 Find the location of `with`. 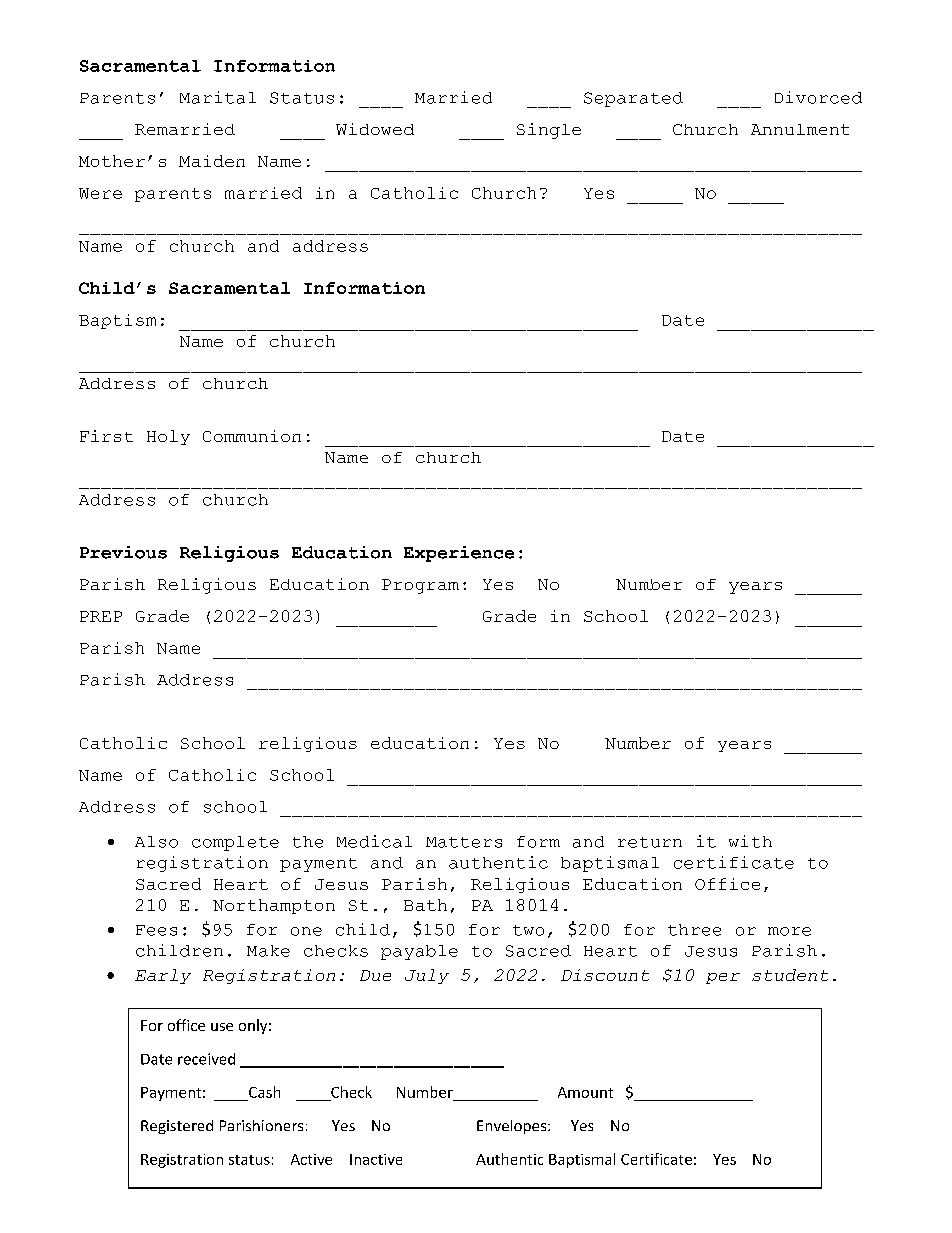

with is located at coordinates (750, 841).
